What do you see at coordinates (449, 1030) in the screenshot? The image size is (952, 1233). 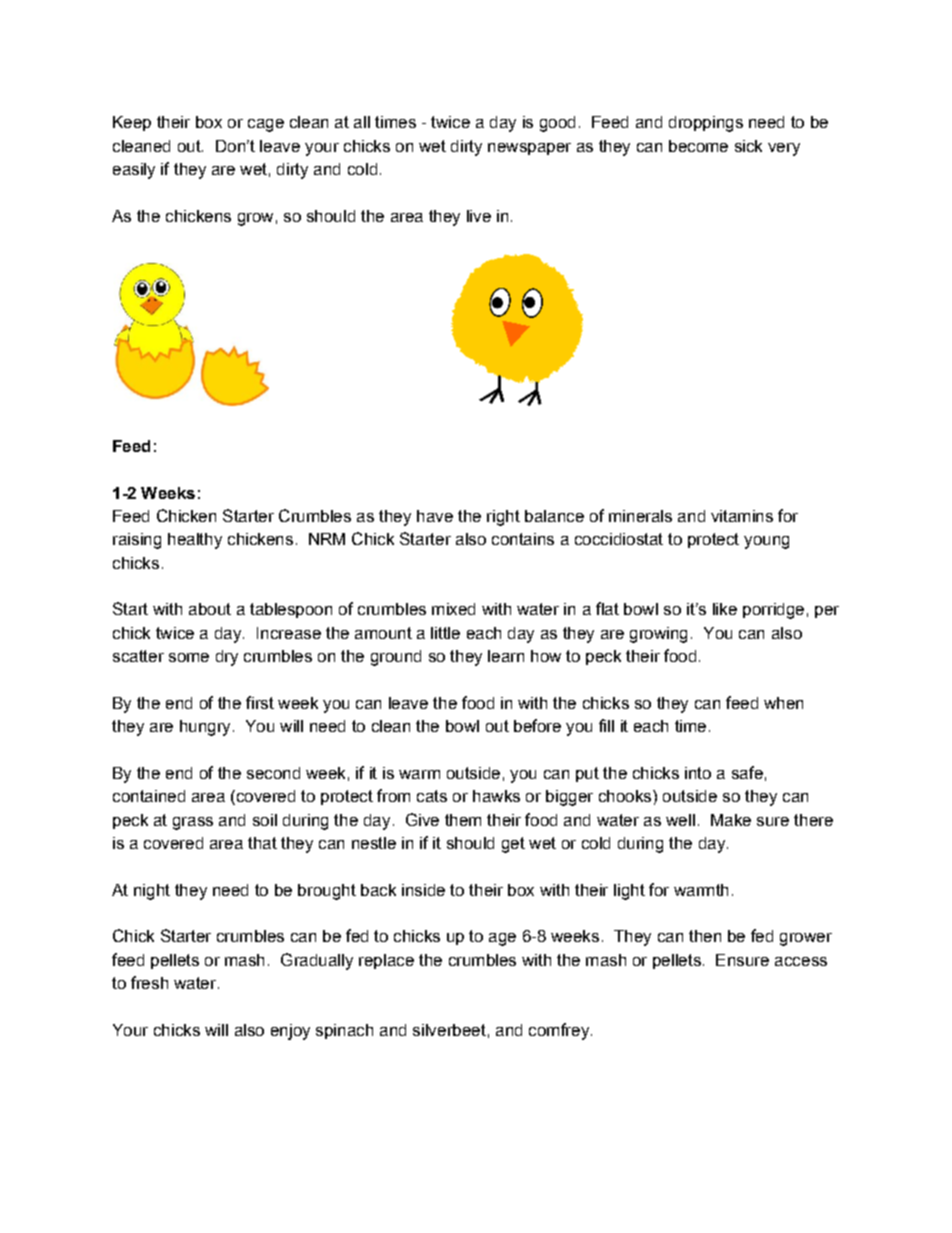 I see `silverbeet` at bounding box center [449, 1030].
